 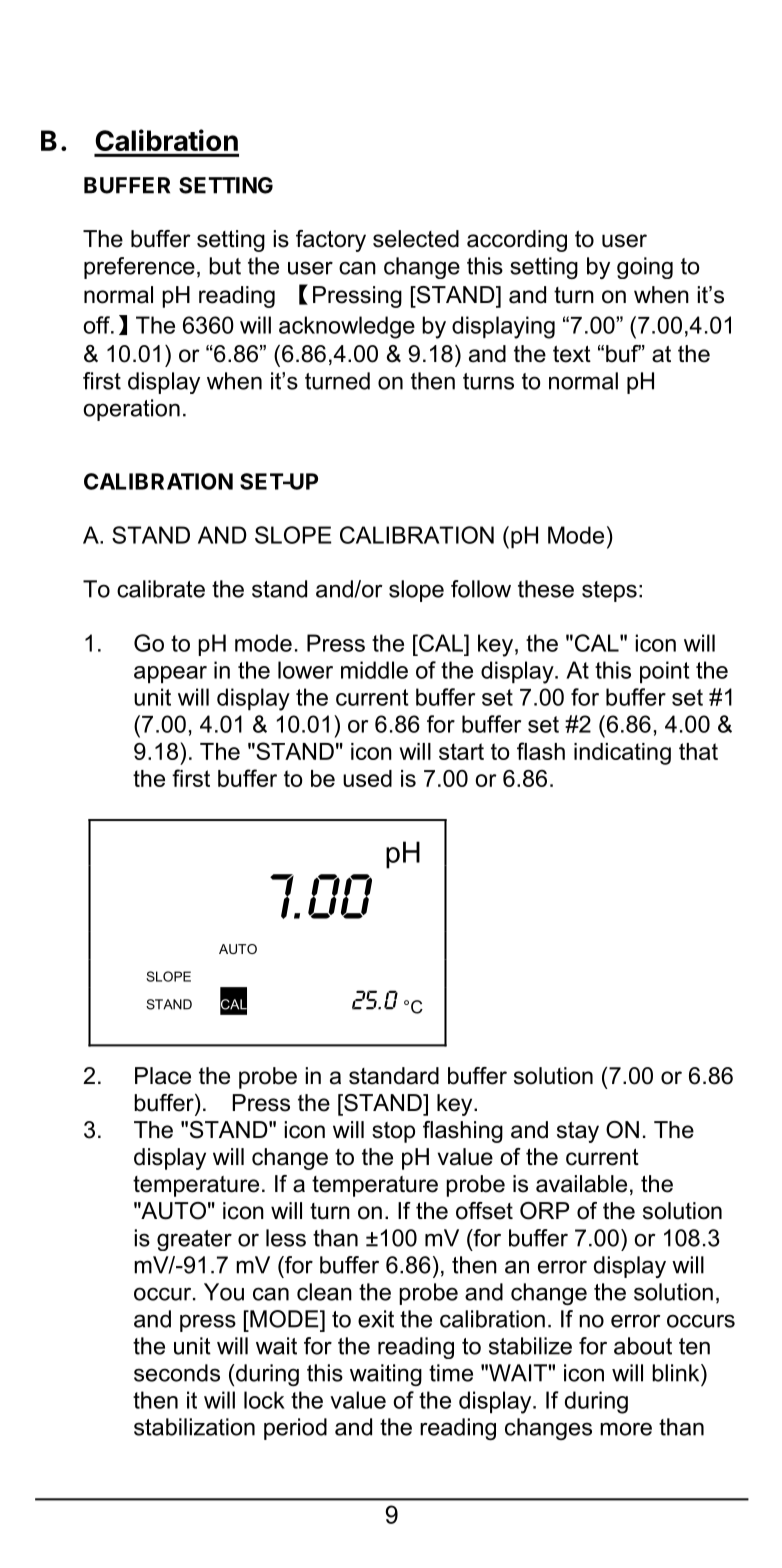 What do you see at coordinates (416, 239) in the document?
I see `selected` at bounding box center [416, 239].
